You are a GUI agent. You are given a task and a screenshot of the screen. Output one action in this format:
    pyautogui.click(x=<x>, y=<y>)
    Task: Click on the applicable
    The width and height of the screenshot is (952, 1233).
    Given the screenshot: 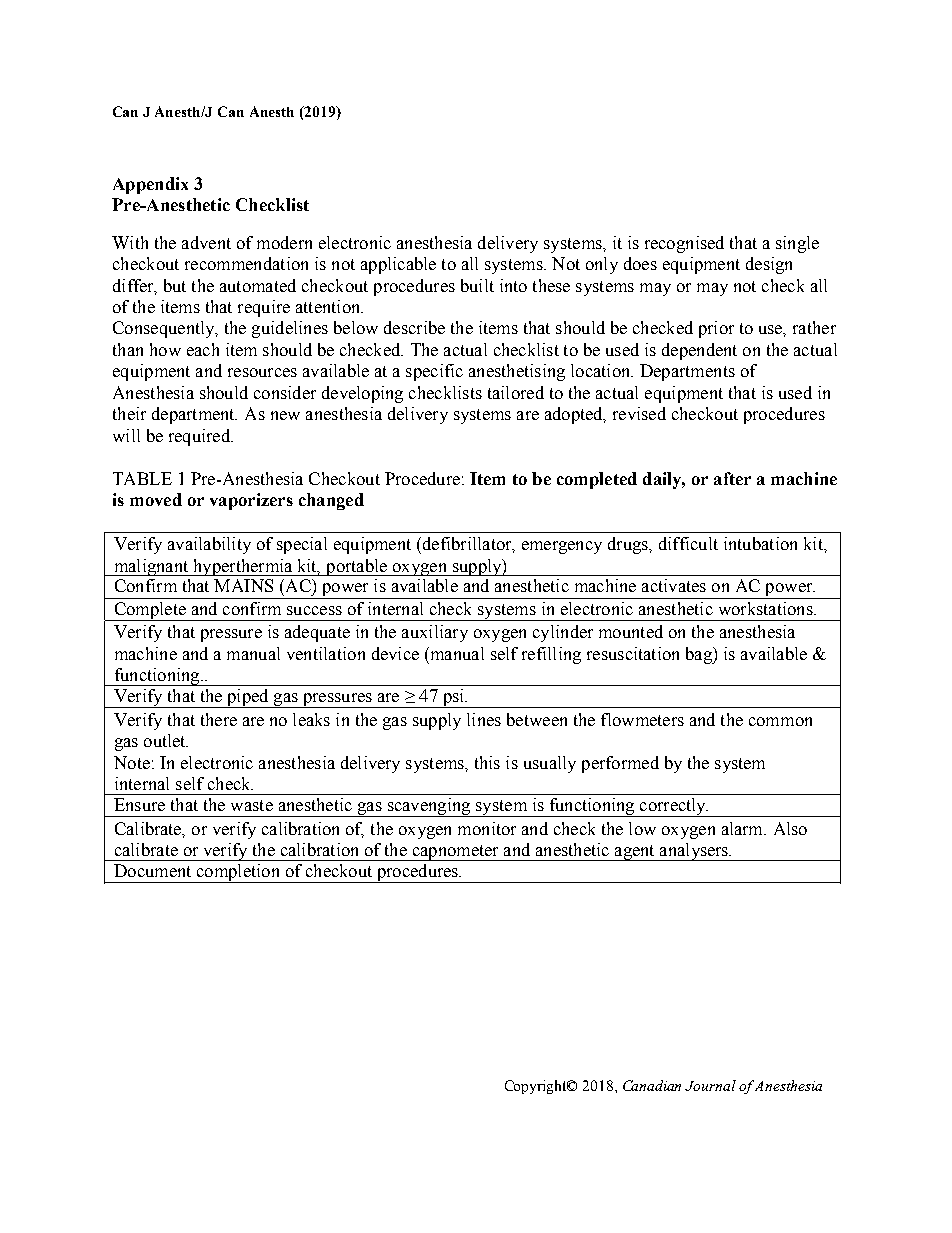 What is the action you would take?
    pyautogui.click(x=398, y=265)
